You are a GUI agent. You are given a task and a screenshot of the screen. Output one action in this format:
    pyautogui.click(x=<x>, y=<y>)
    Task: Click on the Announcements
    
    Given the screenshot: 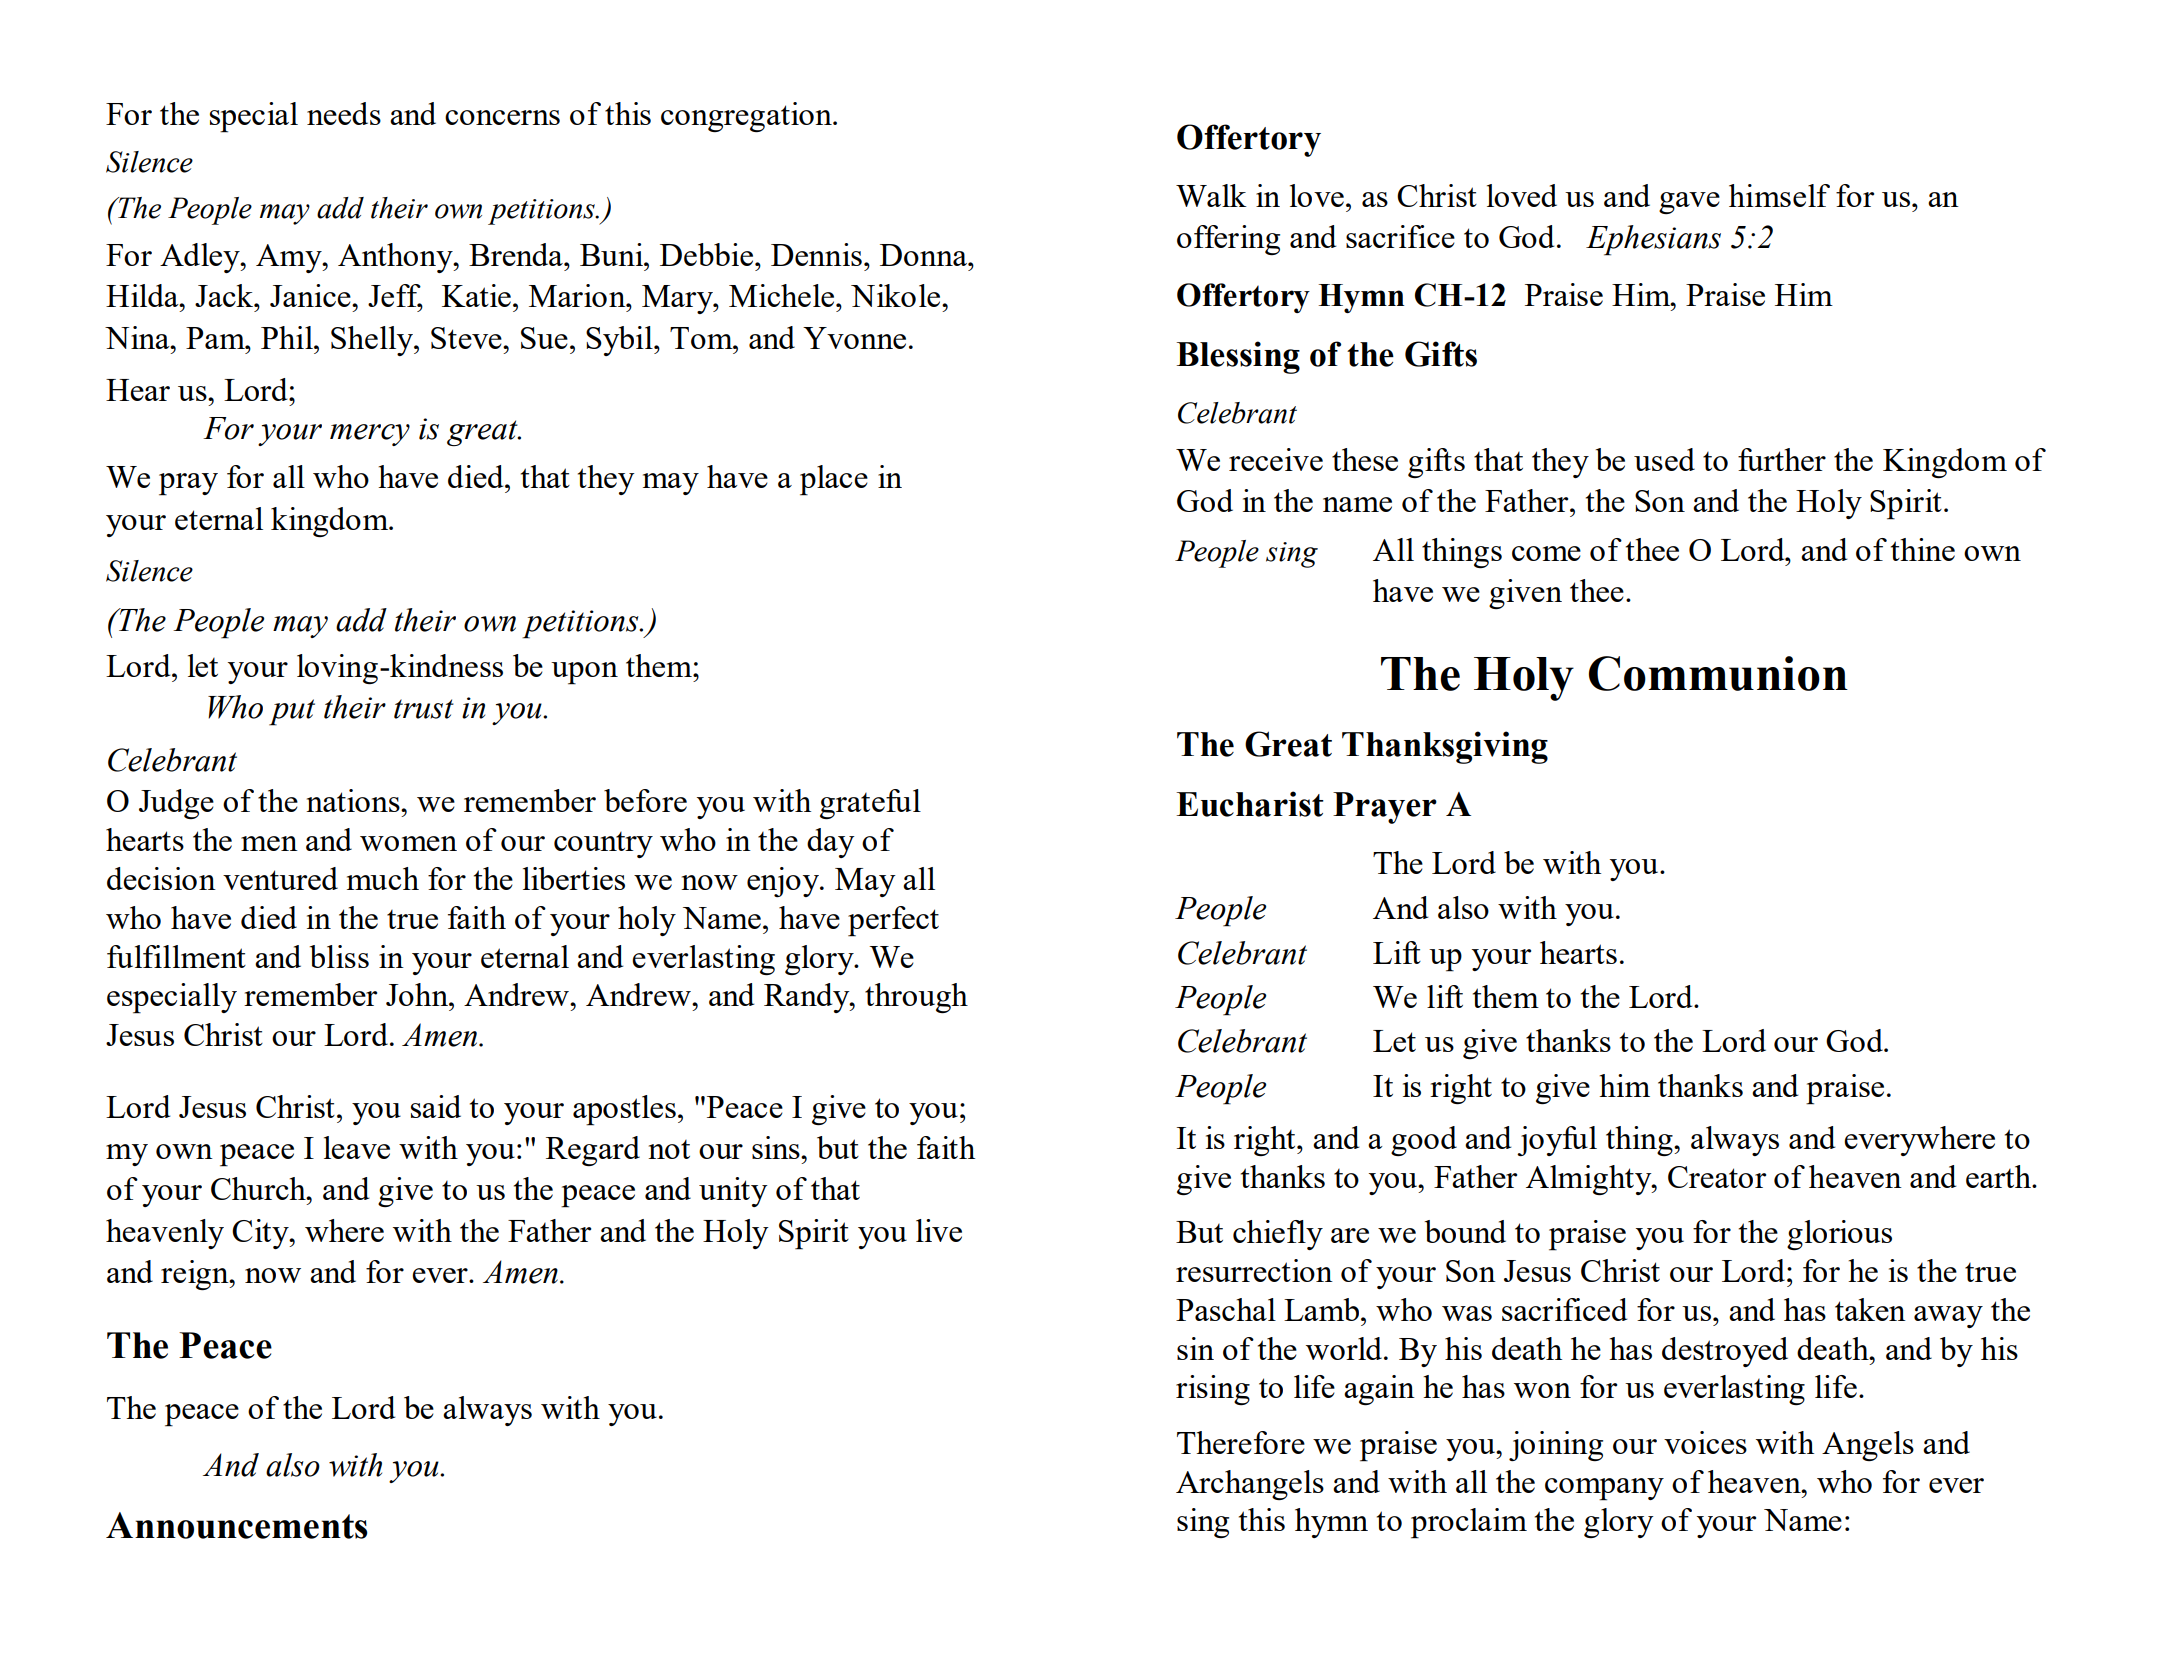 What is the action you would take?
    pyautogui.click(x=237, y=1525)
